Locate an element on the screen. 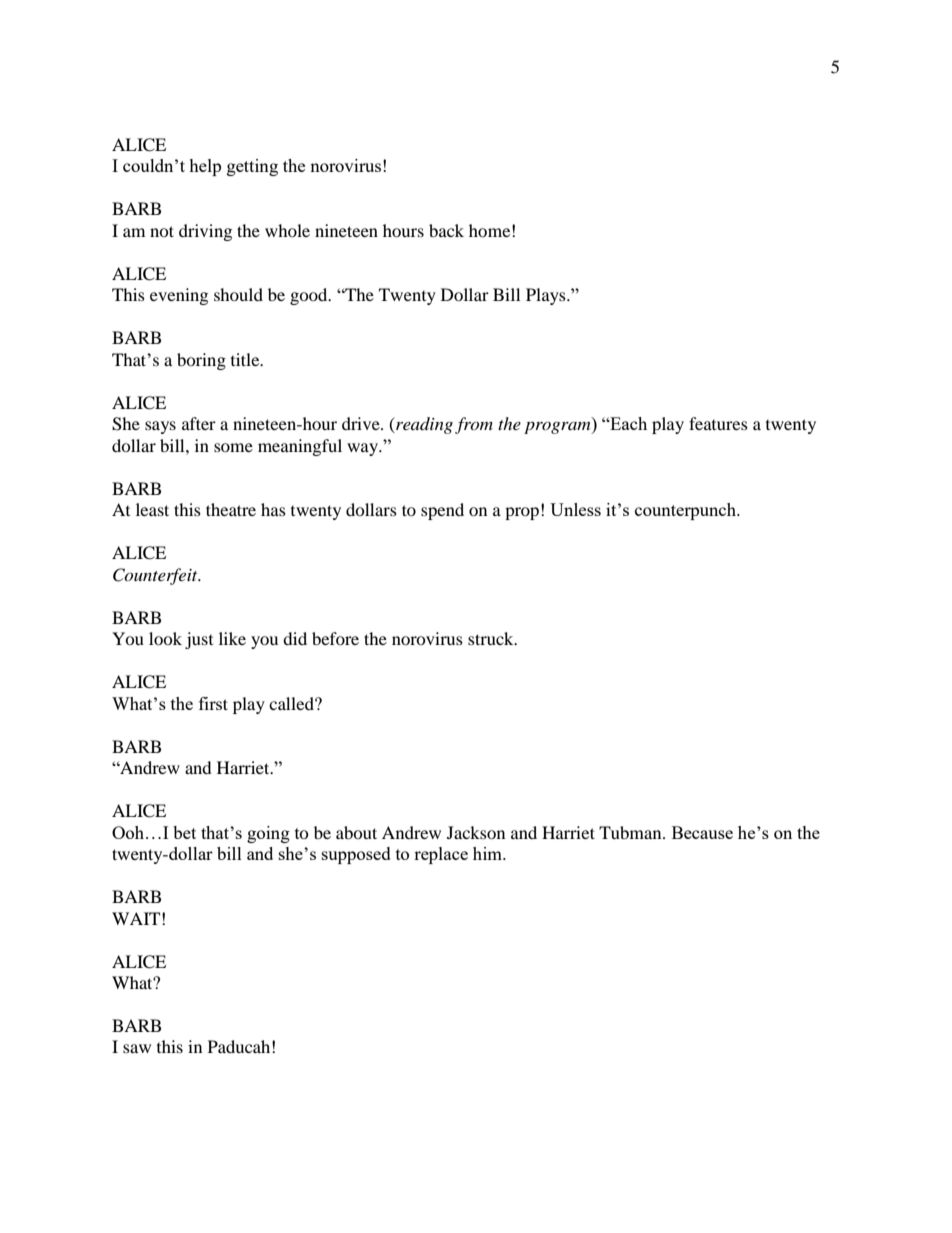  help is located at coordinates (205, 167).
